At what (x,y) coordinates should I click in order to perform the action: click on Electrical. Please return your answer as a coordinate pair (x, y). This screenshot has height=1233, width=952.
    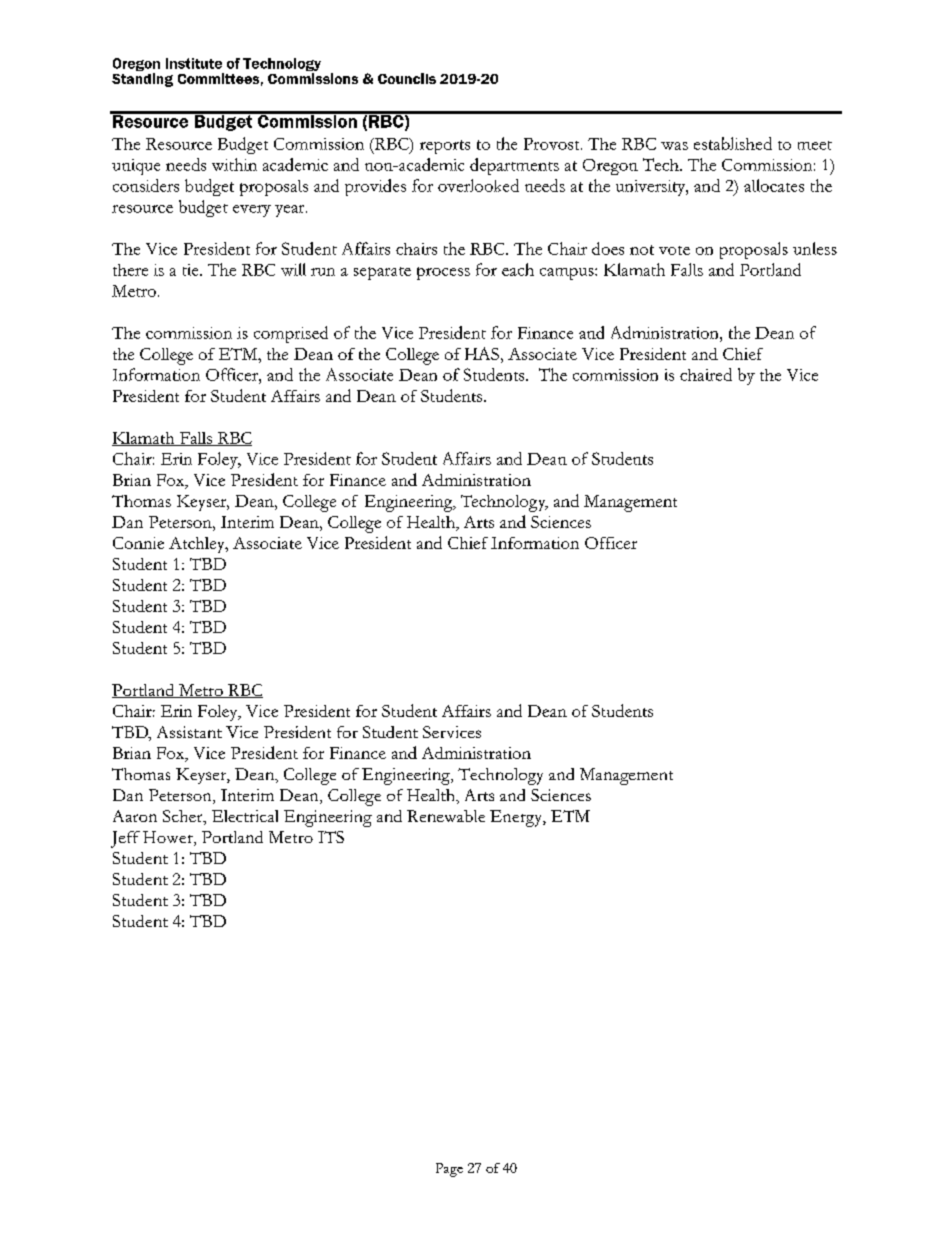
    Looking at the image, I should click on (245, 816).
